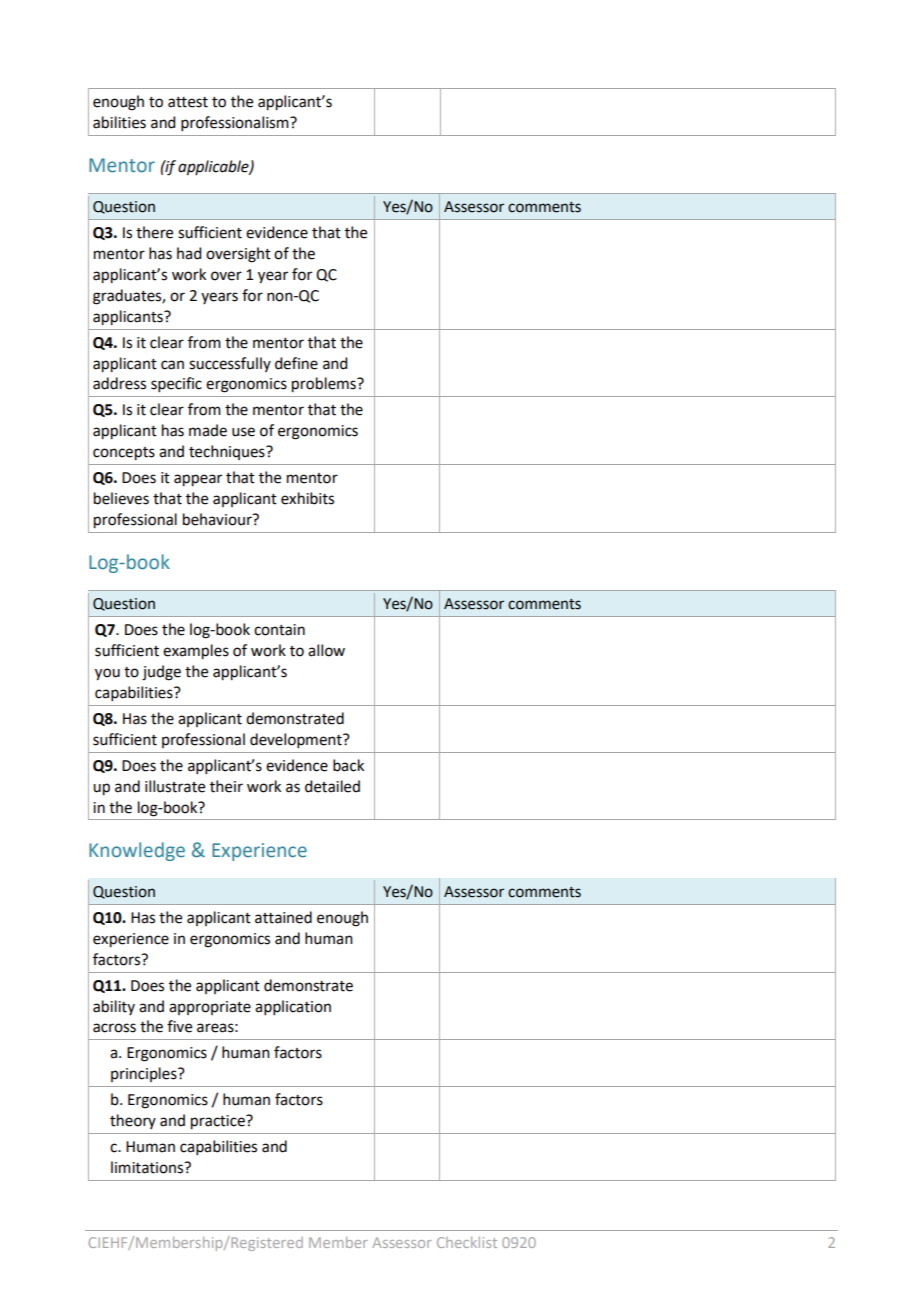 This screenshot has width=924, height=1308. Describe the element at coordinates (189, 253) in the screenshot. I see `had` at that location.
